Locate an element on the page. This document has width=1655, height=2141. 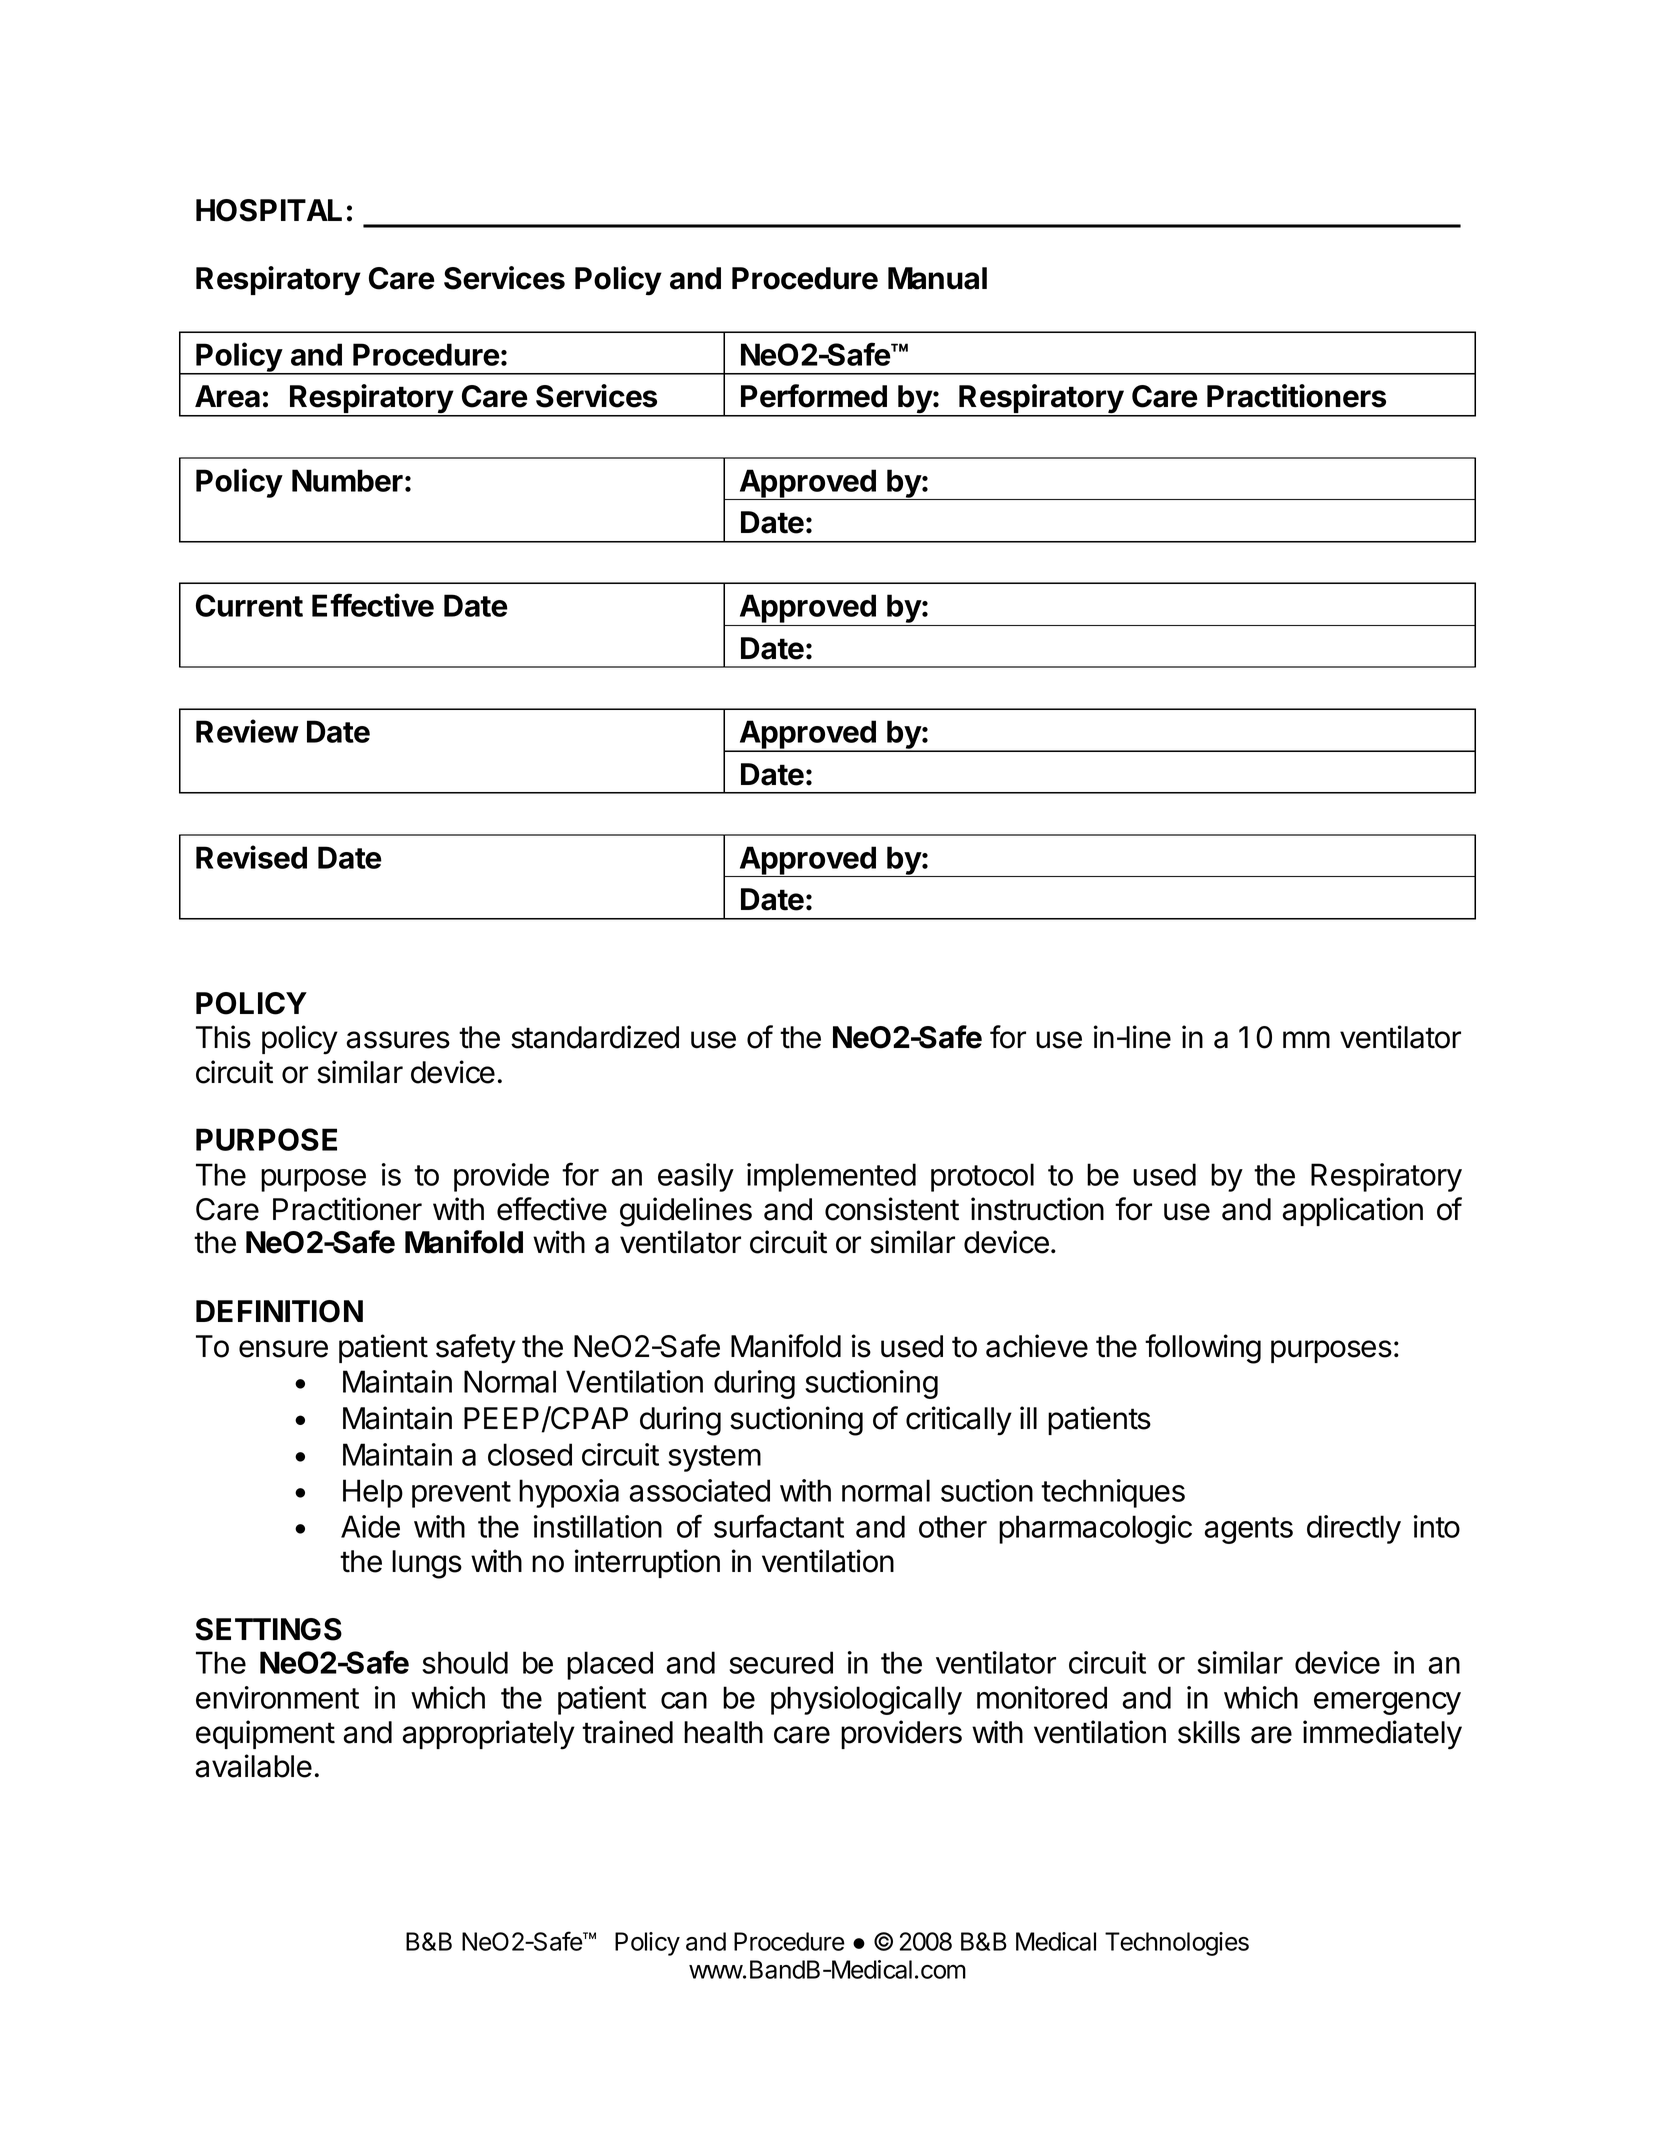
available is located at coordinates (253, 1766).
